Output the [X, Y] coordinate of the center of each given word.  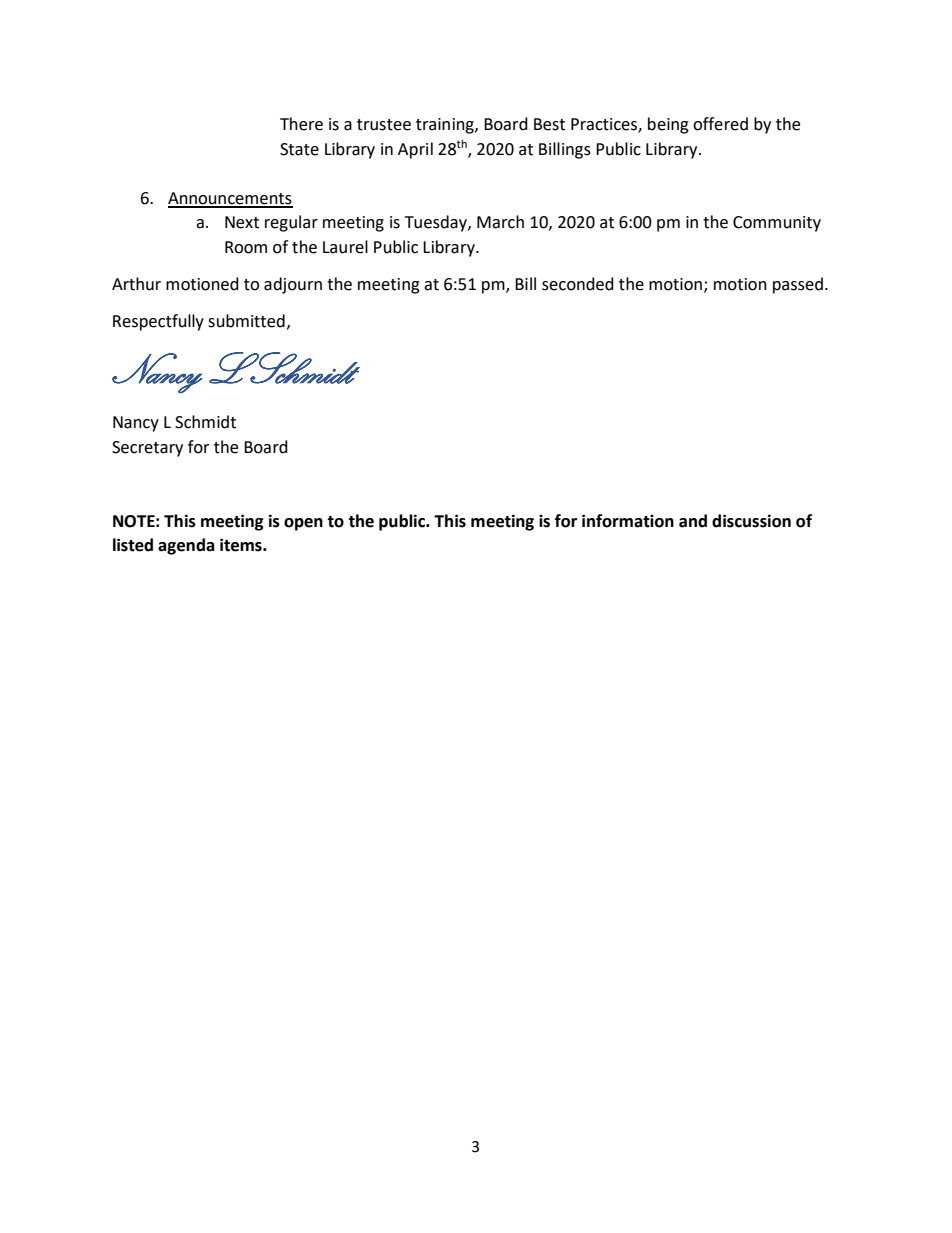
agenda [186, 546]
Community [777, 224]
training [446, 126]
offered [720, 124]
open [303, 524]
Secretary [147, 449]
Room [246, 247]
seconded [578, 284]
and [693, 521]
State [299, 149]
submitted [246, 321]
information [628, 521]
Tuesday [437, 223]
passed [799, 285]
